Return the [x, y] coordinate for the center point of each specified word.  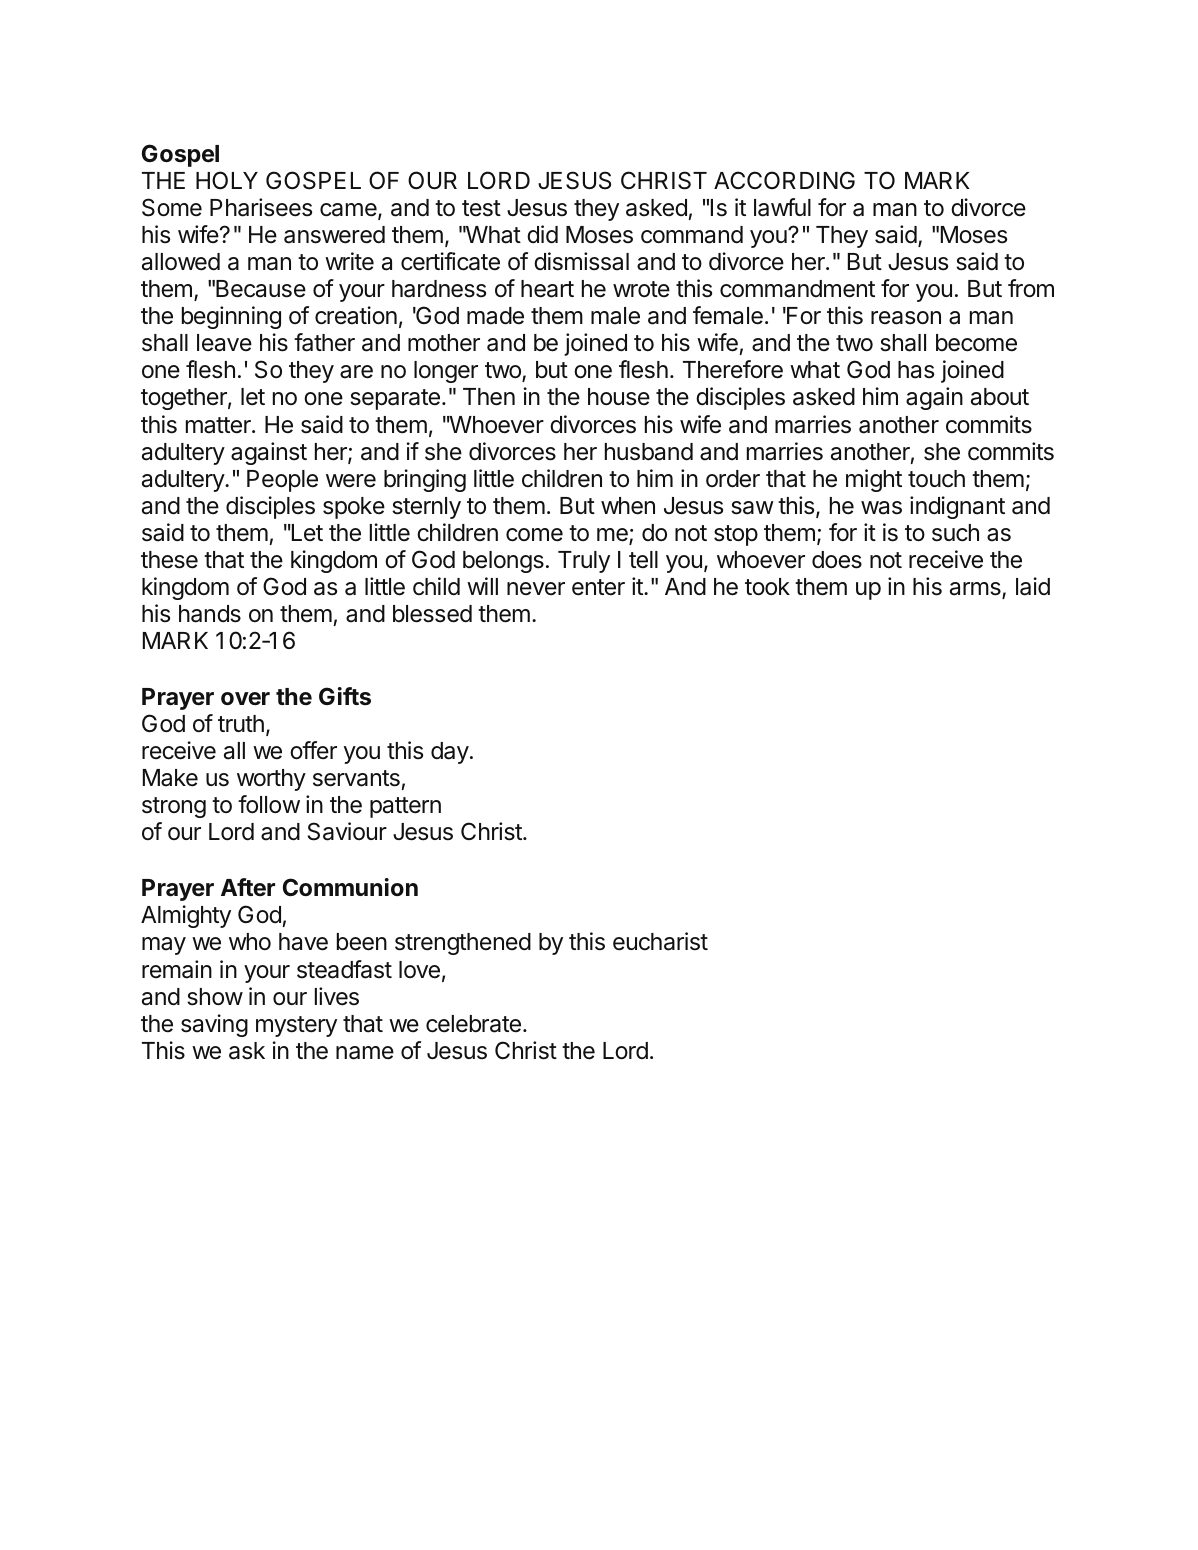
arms [976, 590]
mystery [296, 1026]
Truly [584, 562]
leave [224, 343]
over [245, 699]
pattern [405, 807]
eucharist [660, 941]
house [619, 397]
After [248, 887]
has [916, 370]
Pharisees [261, 207]
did [542, 234]
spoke [354, 508]
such [955, 533]
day [450, 753]
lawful [782, 207]
